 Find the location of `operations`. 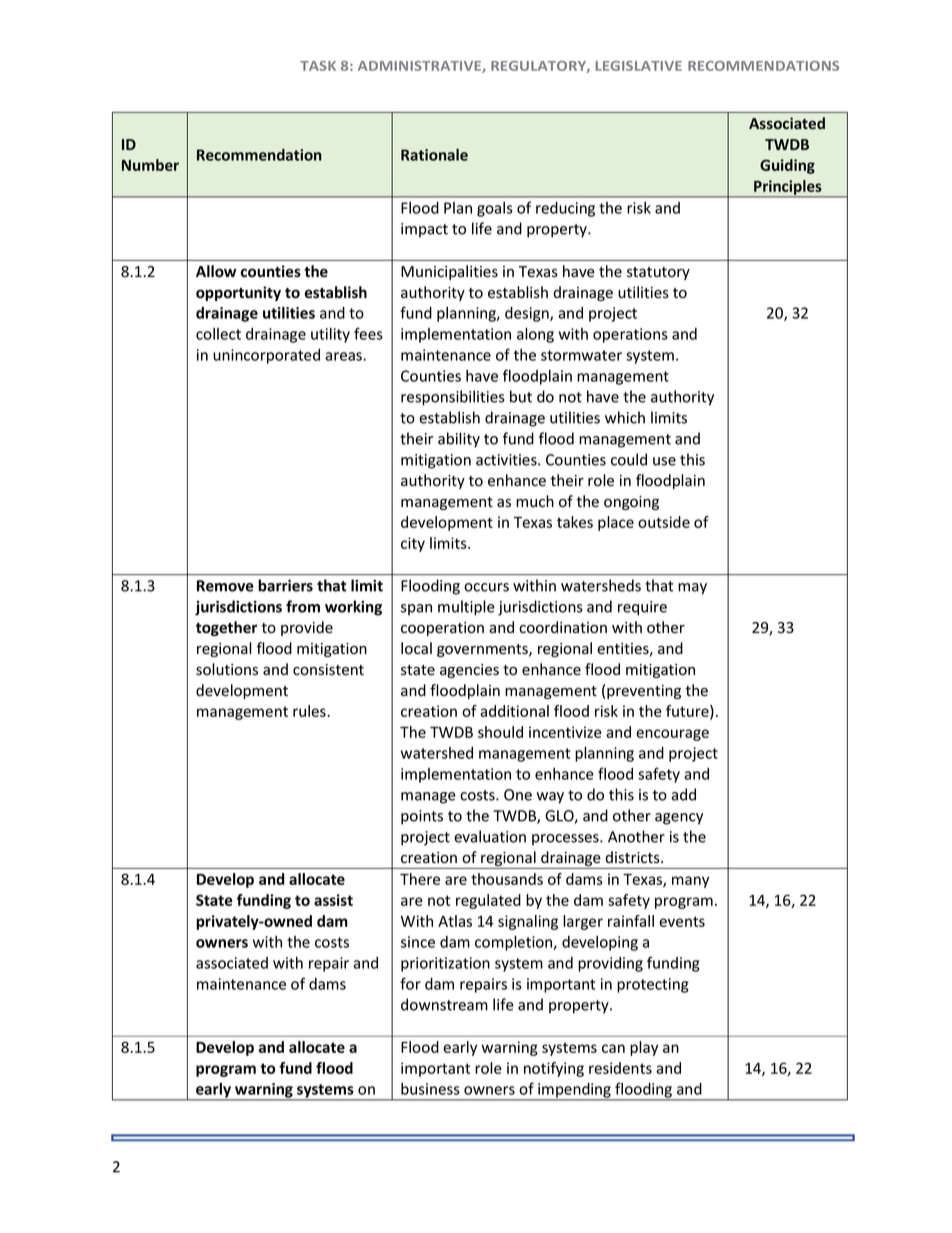

operations is located at coordinates (630, 335).
